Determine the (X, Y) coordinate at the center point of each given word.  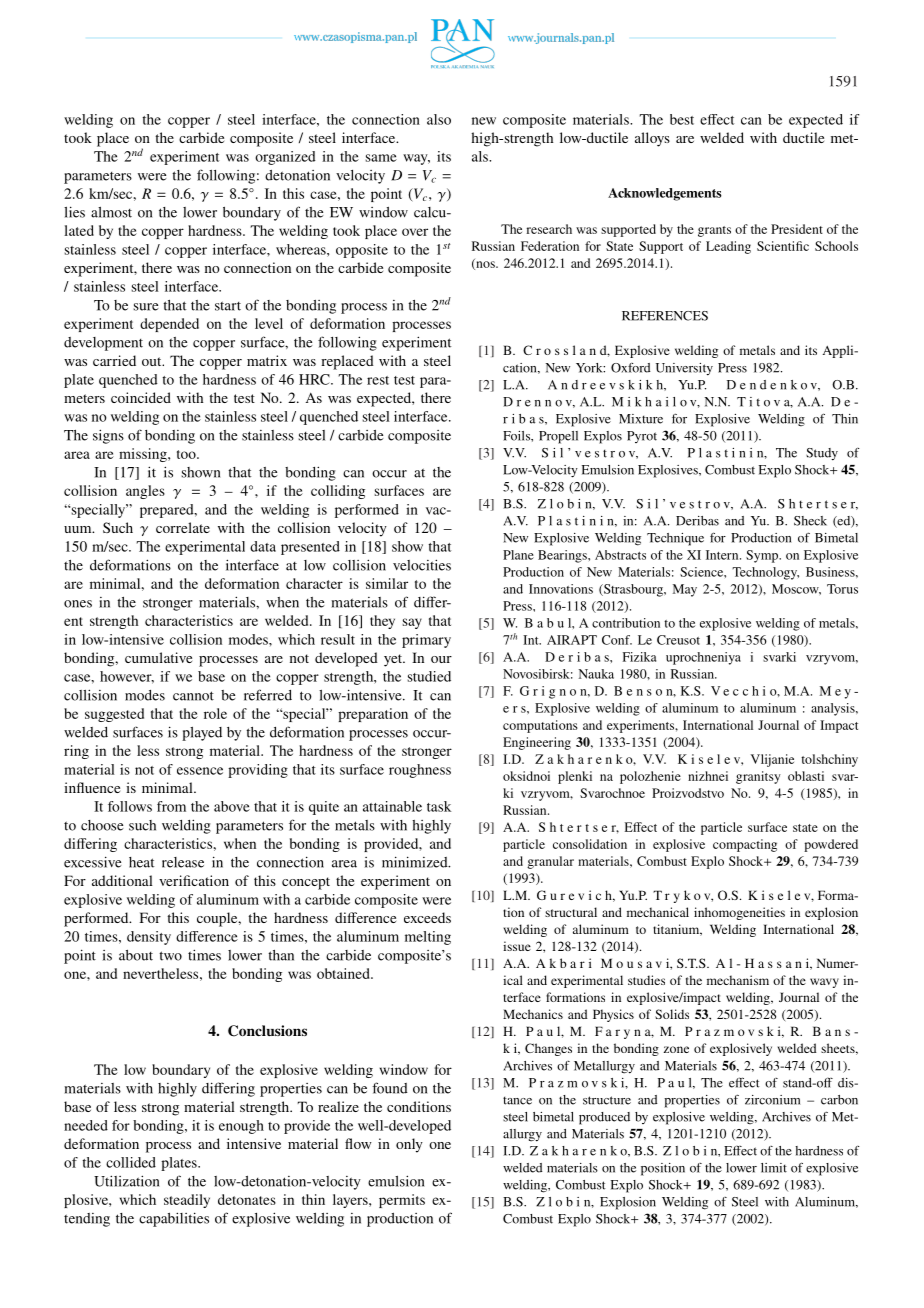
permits (402, 1201)
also (439, 119)
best (682, 119)
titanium (677, 930)
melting (428, 938)
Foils (517, 436)
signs (108, 436)
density (149, 938)
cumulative (158, 657)
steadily (187, 1201)
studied (429, 676)
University (684, 369)
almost (111, 212)
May (685, 590)
